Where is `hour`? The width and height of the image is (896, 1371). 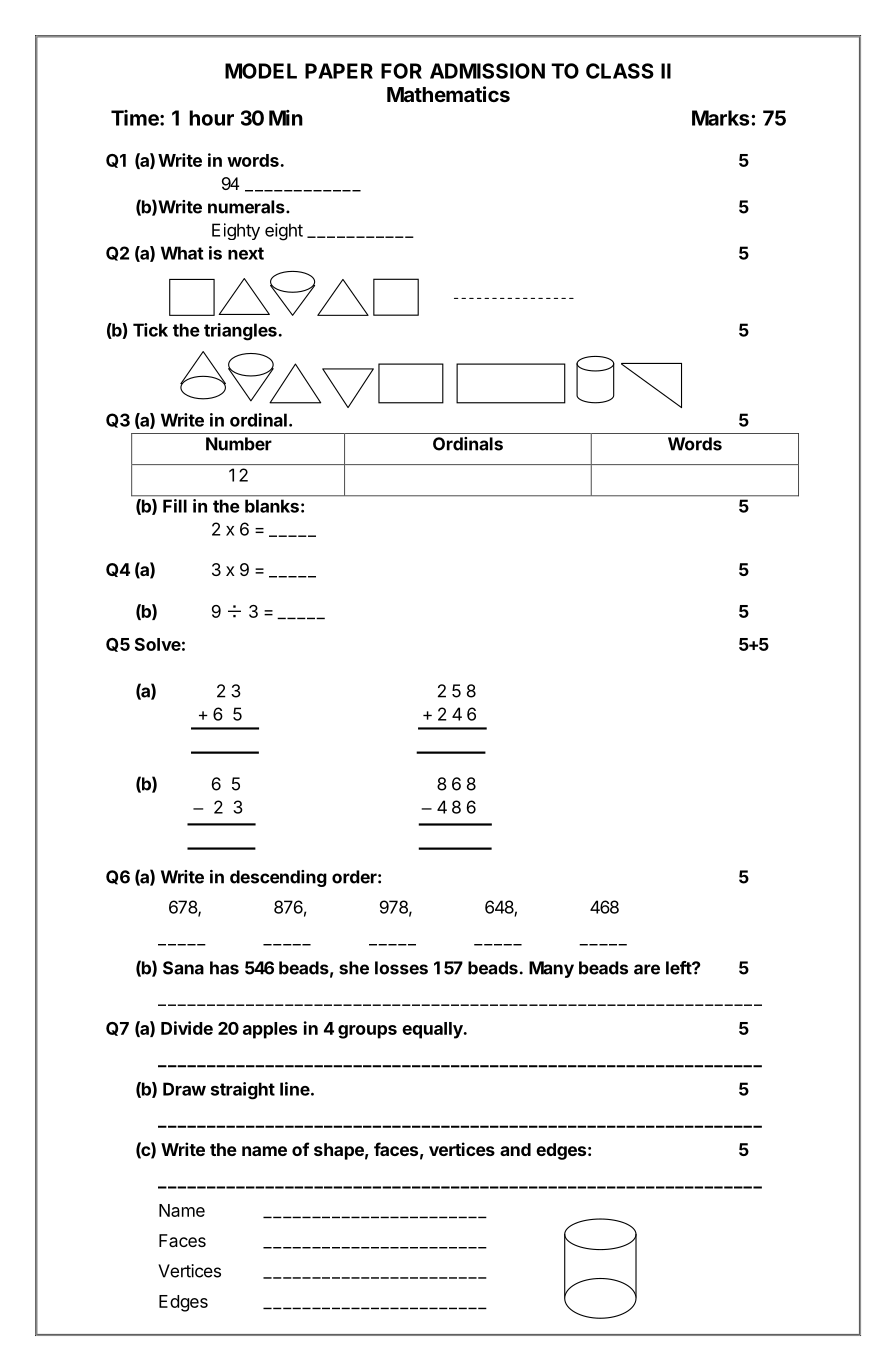
hour is located at coordinates (211, 118).
